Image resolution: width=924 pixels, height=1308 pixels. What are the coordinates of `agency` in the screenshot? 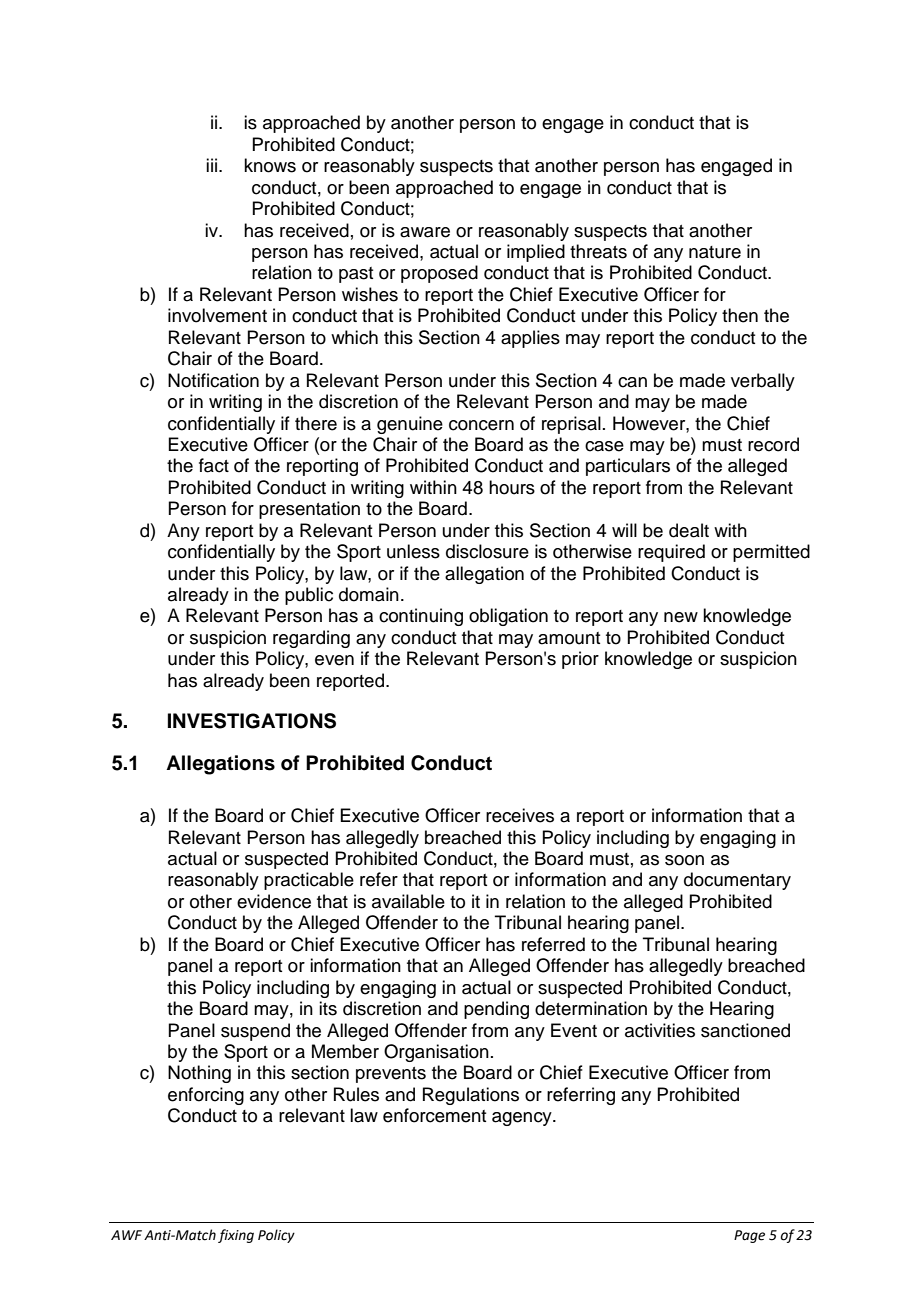 It's located at (523, 1119).
